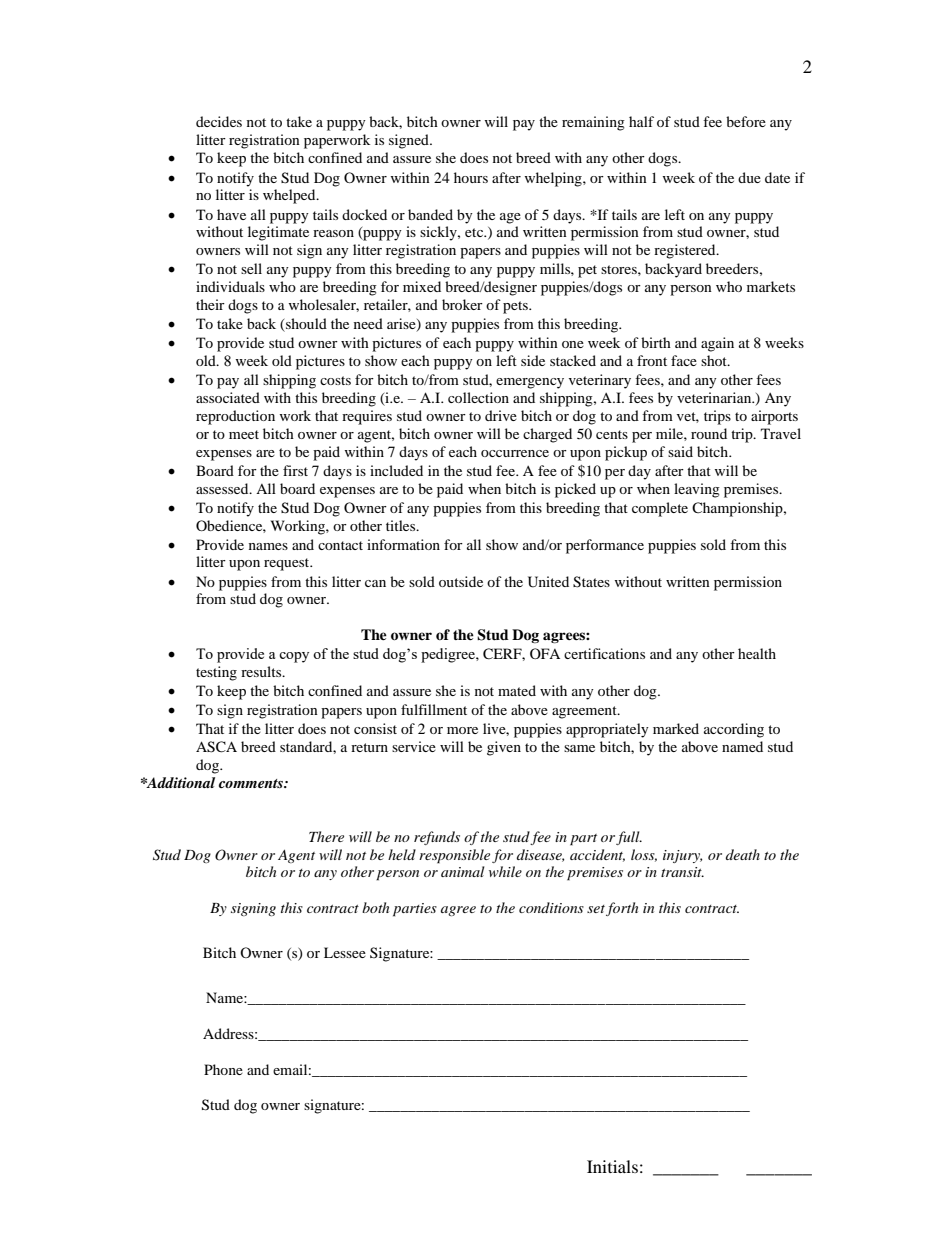 The width and height of the screenshot is (952, 1233). Describe the element at coordinates (294, 657) in the screenshot. I see `copy` at that location.
